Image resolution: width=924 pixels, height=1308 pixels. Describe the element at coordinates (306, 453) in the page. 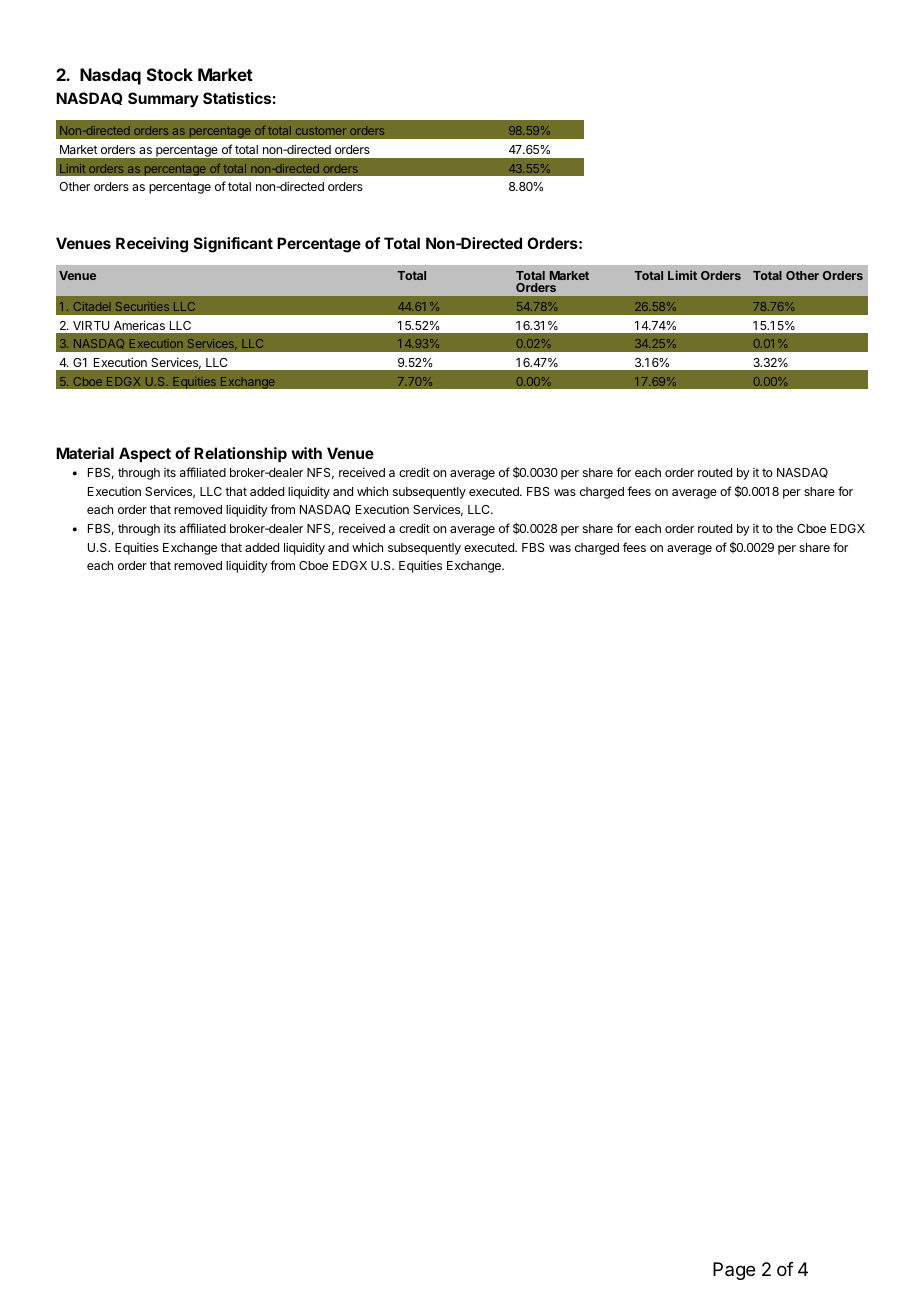

I see `with` at that location.
